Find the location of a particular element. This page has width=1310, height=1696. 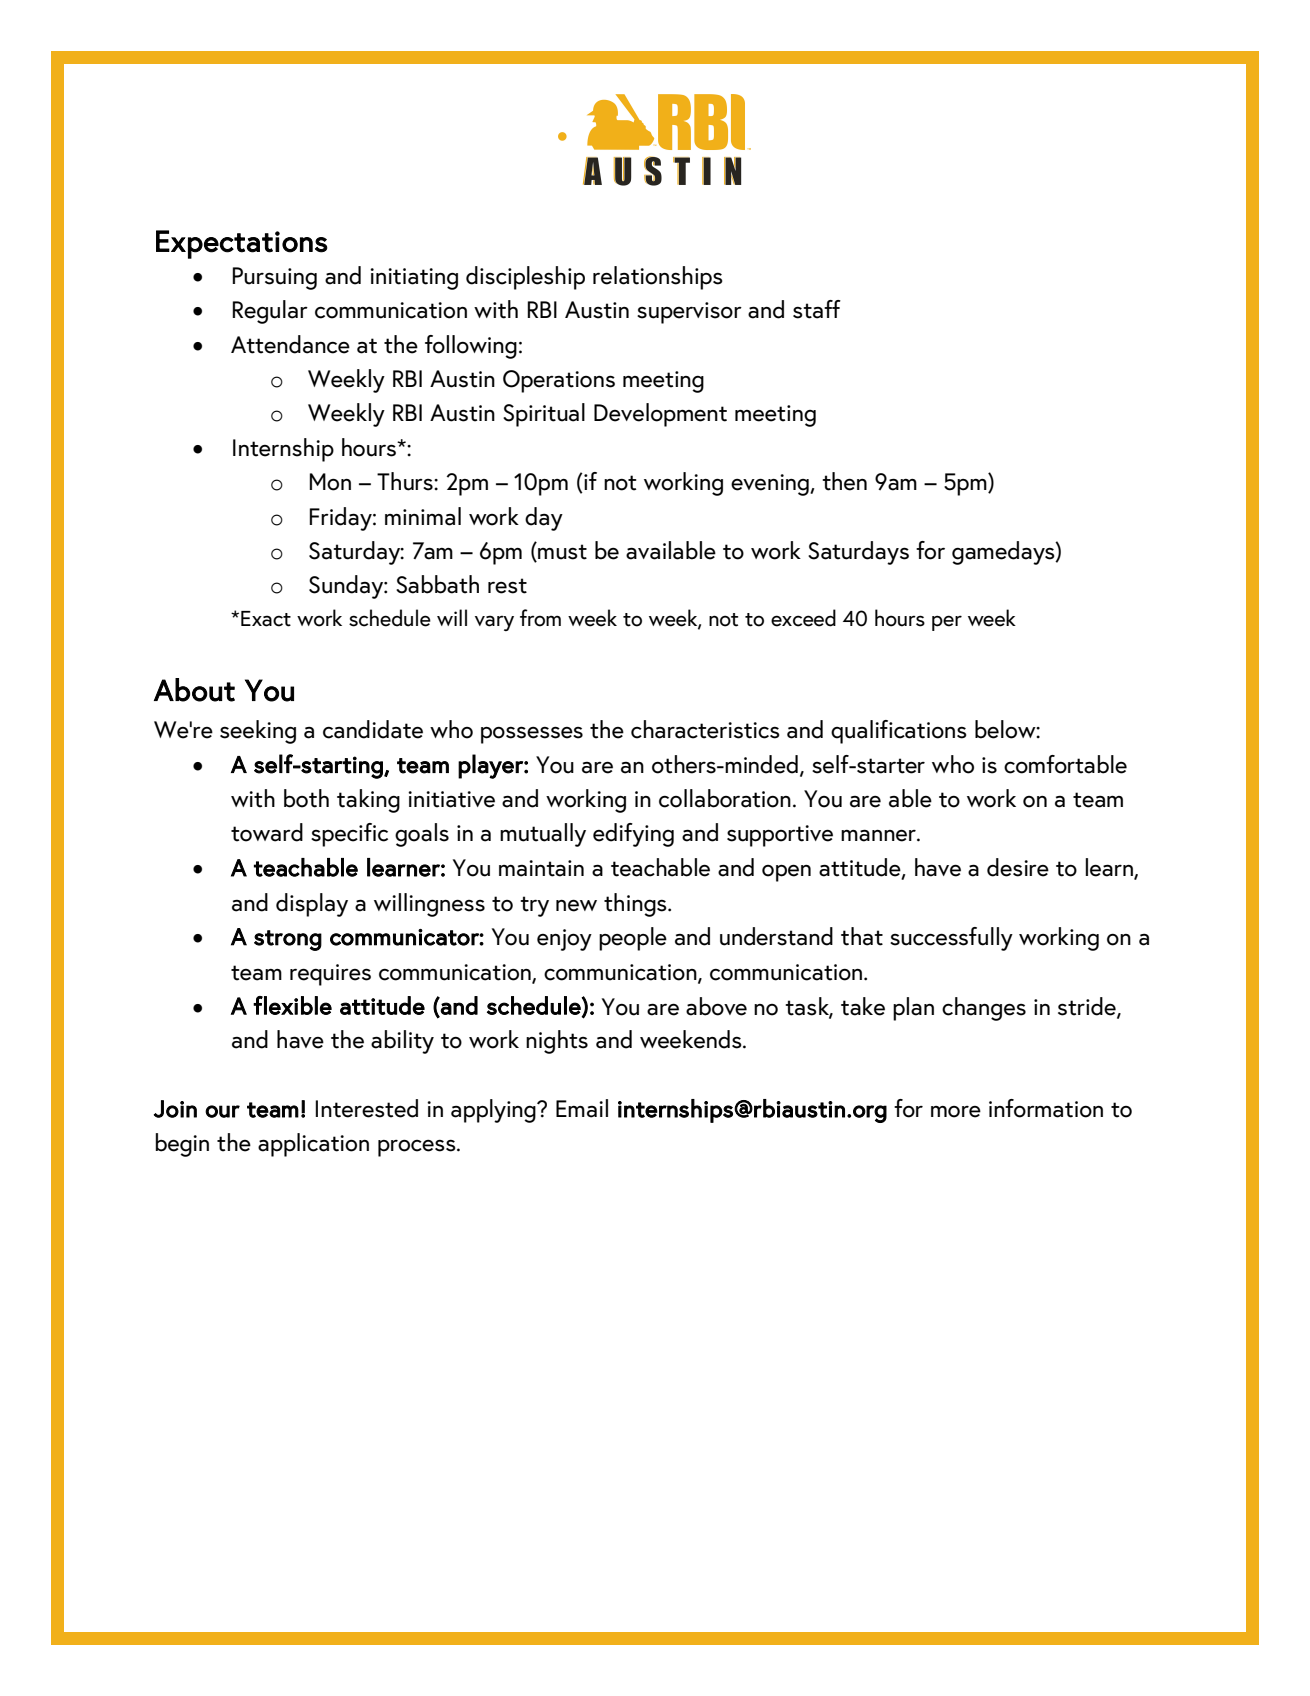

then is located at coordinates (844, 481).
